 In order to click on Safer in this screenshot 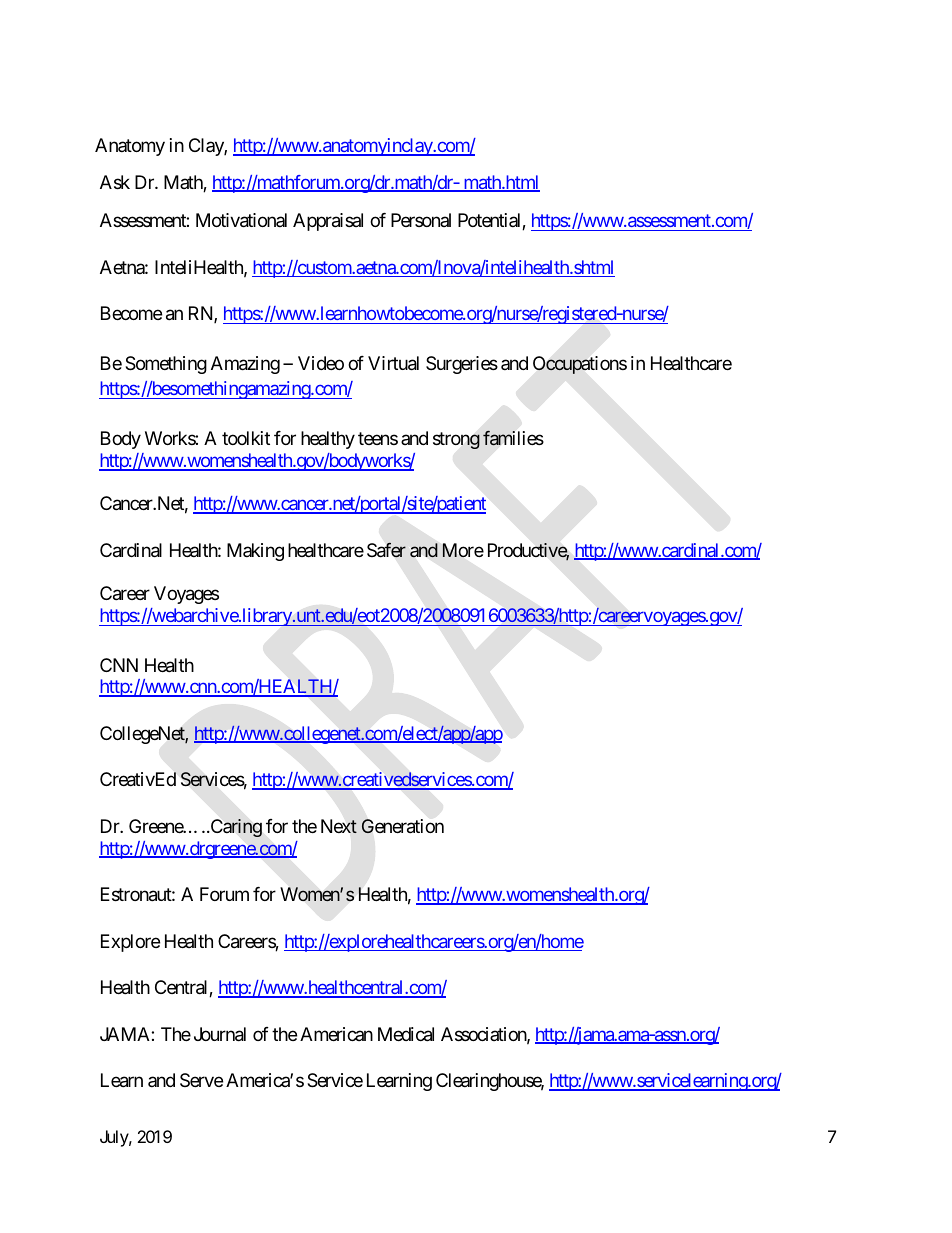, I will do `click(386, 550)`.
